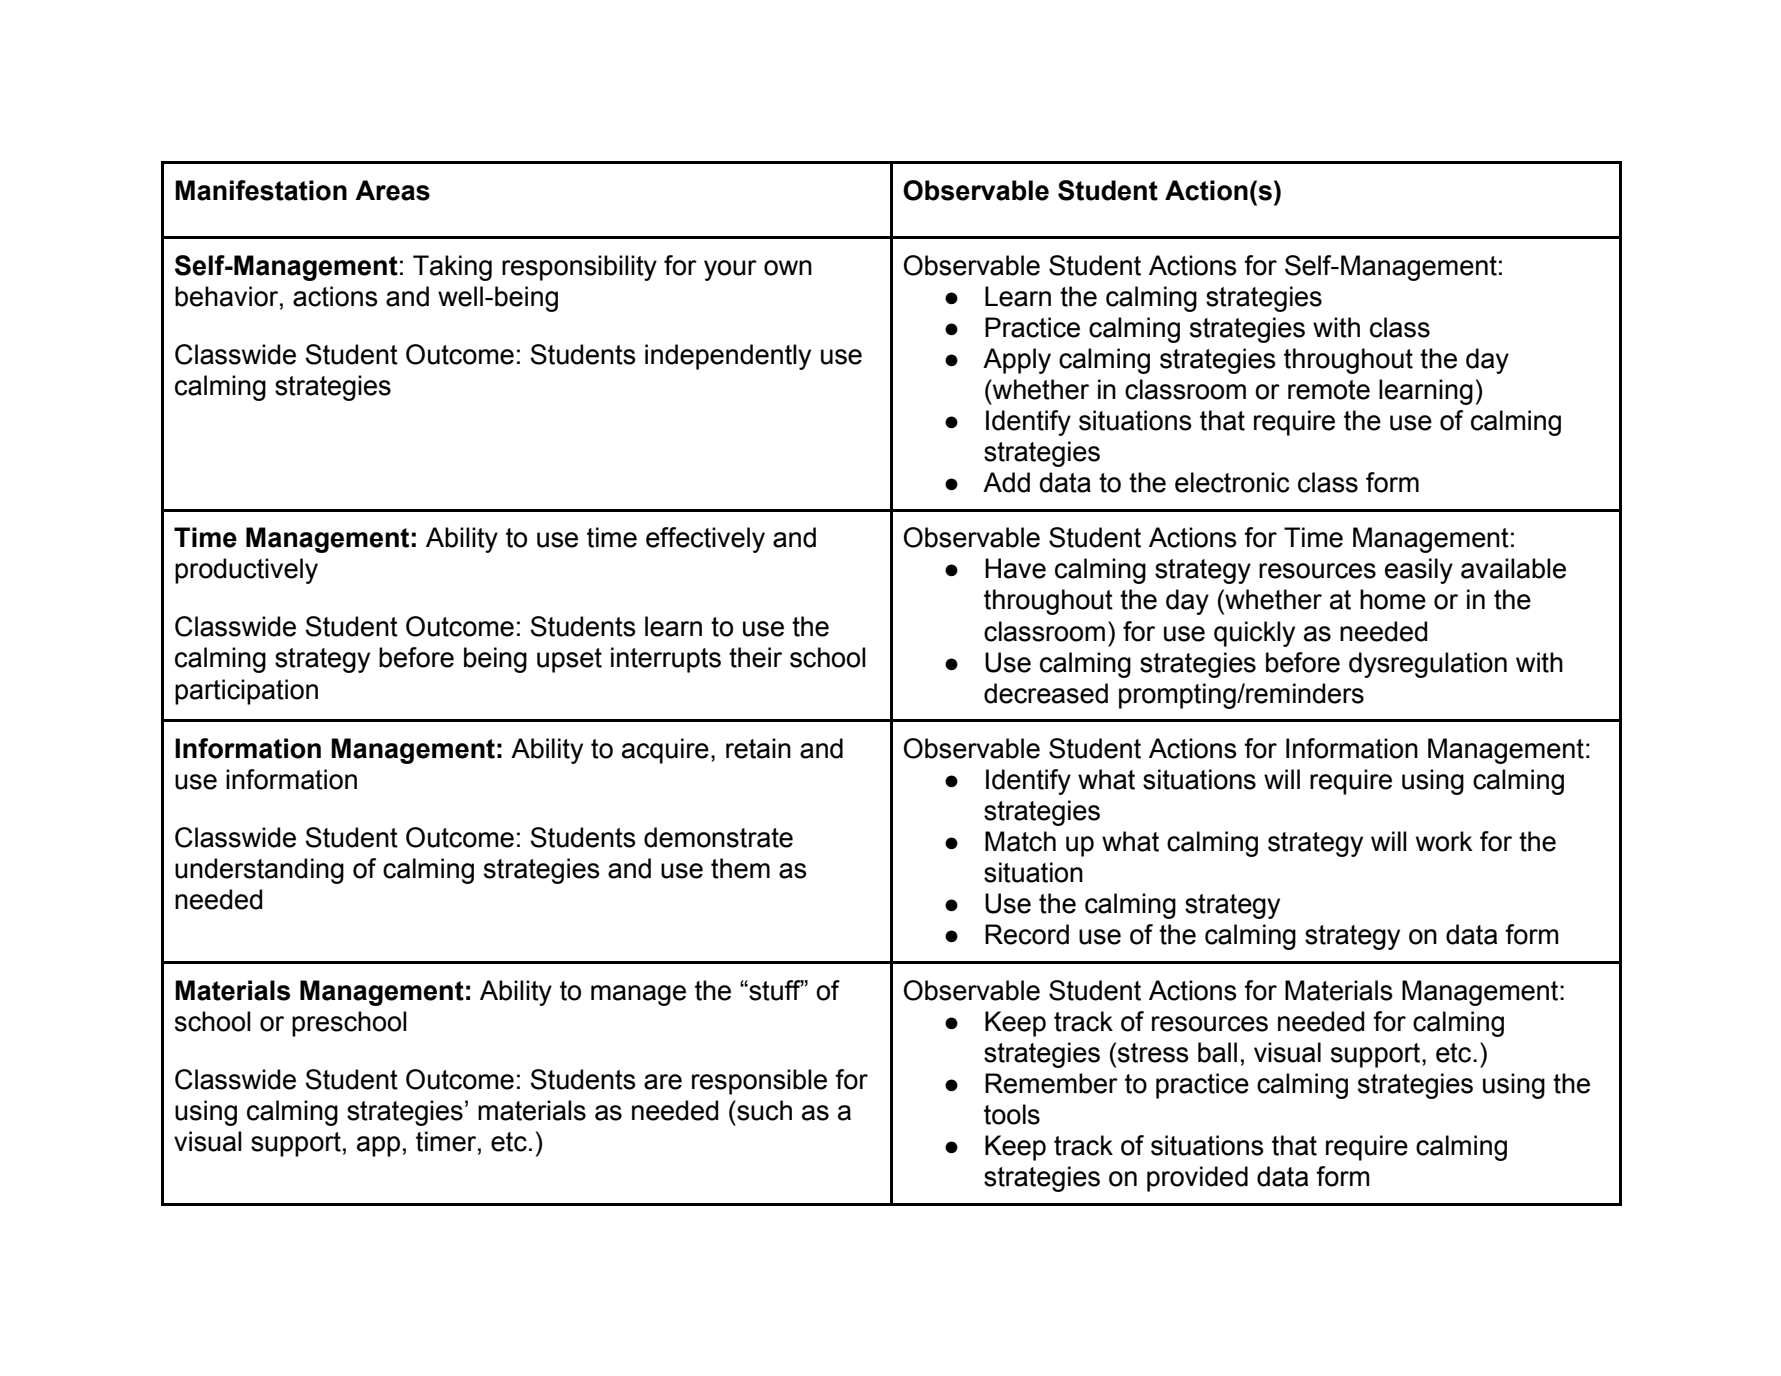 The width and height of the image is (1781, 1376). I want to click on understanding, so click(259, 871).
